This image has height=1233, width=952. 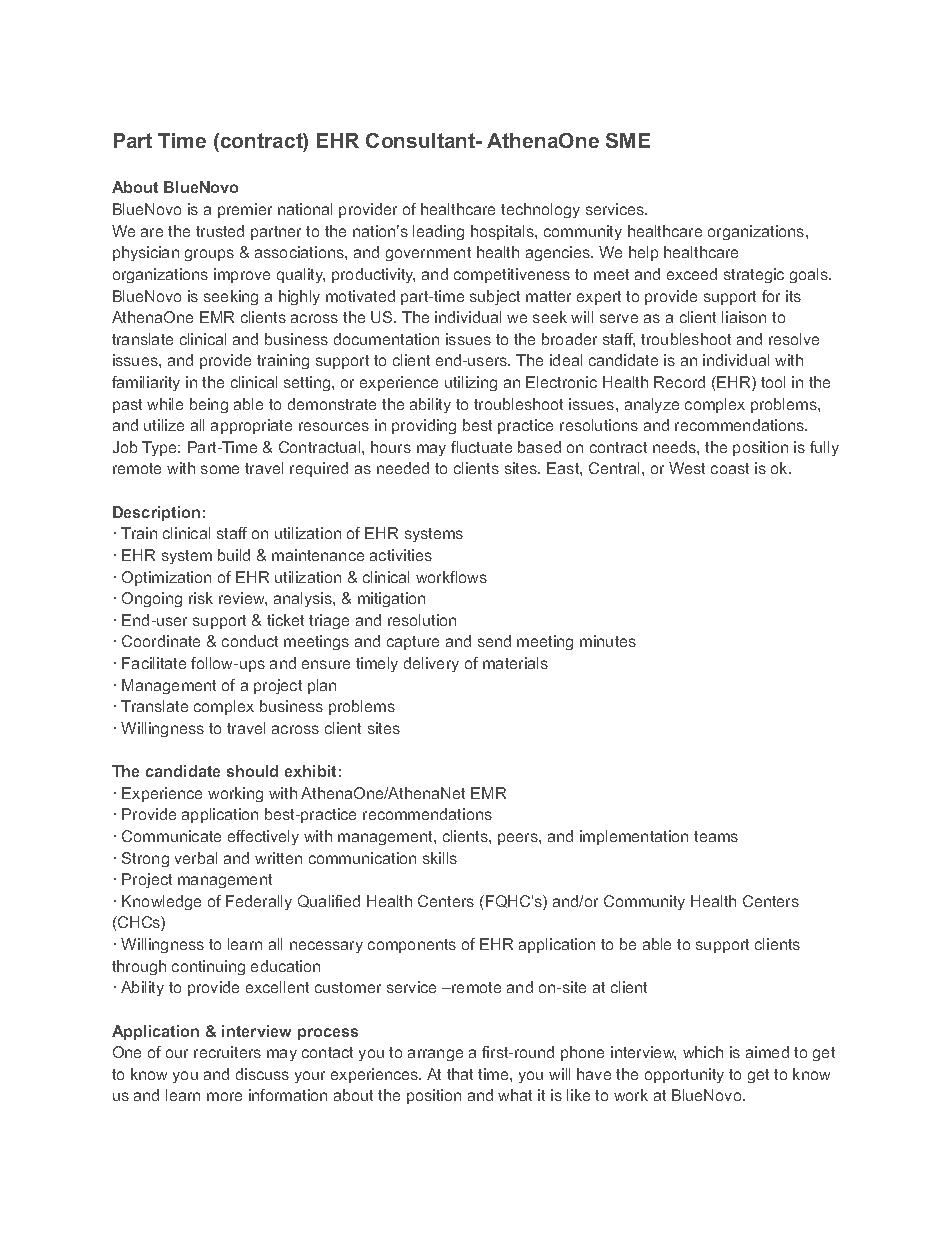 What do you see at coordinates (471, 383) in the image?
I see `utilizing` at bounding box center [471, 383].
